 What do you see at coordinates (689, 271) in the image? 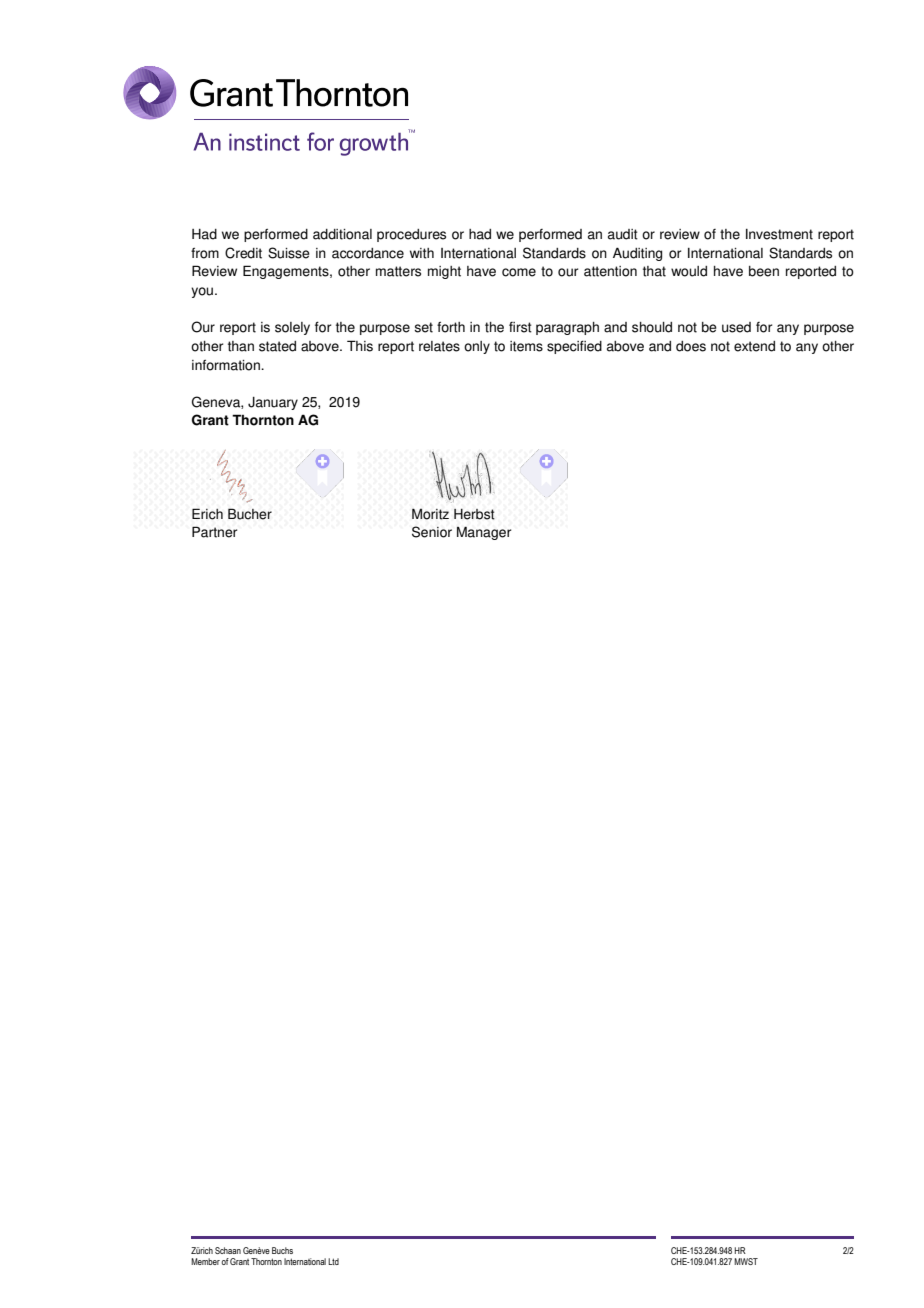
I see `would` at bounding box center [689, 271].
